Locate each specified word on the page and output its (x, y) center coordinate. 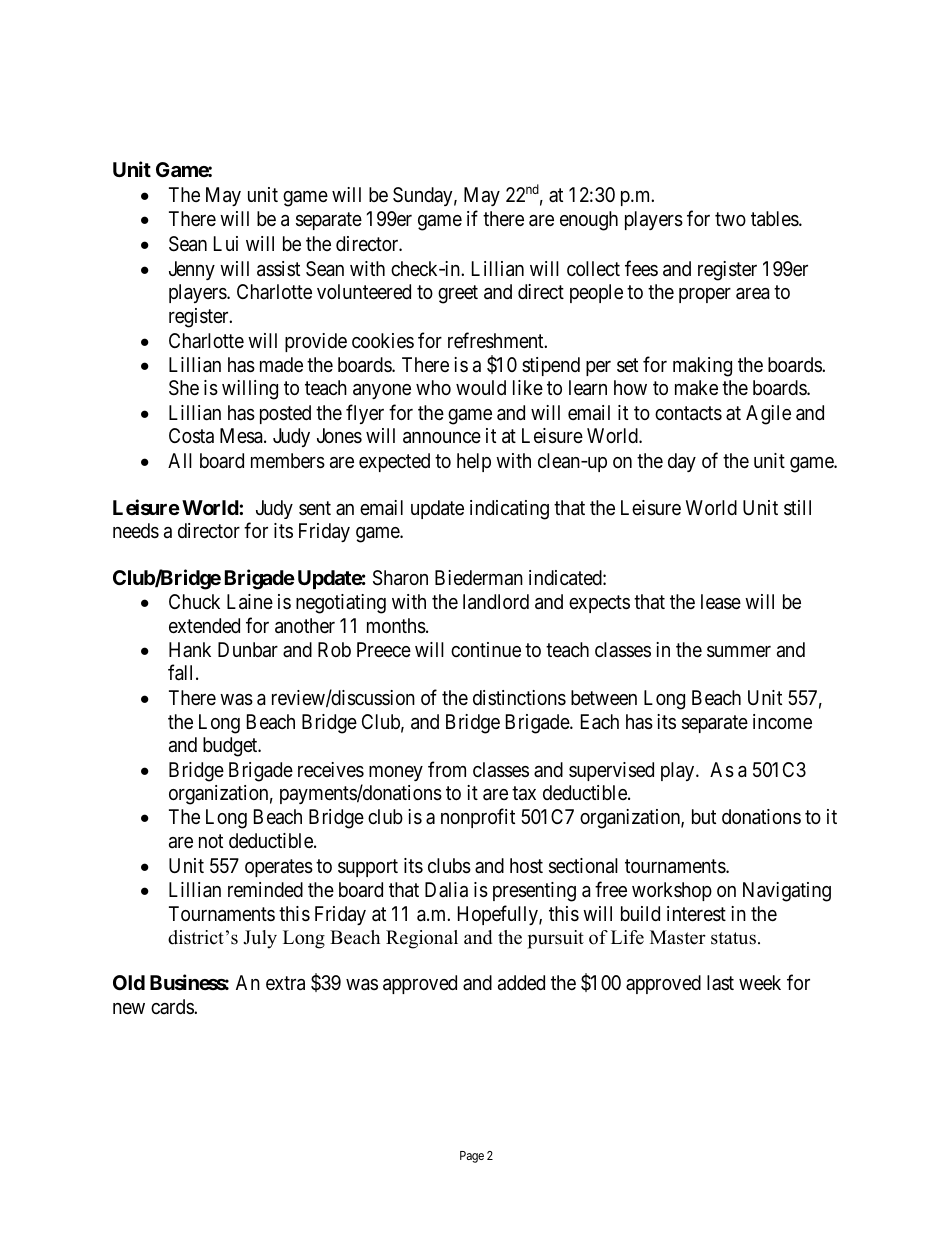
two (730, 219)
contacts (688, 413)
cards (173, 1006)
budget (231, 747)
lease (721, 602)
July (260, 939)
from (447, 769)
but (704, 816)
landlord (496, 602)
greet (458, 295)
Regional (422, 939)
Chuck (194, 601)
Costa (191, 436)
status (733, 938)
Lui (226, 243)
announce (442, 438)
